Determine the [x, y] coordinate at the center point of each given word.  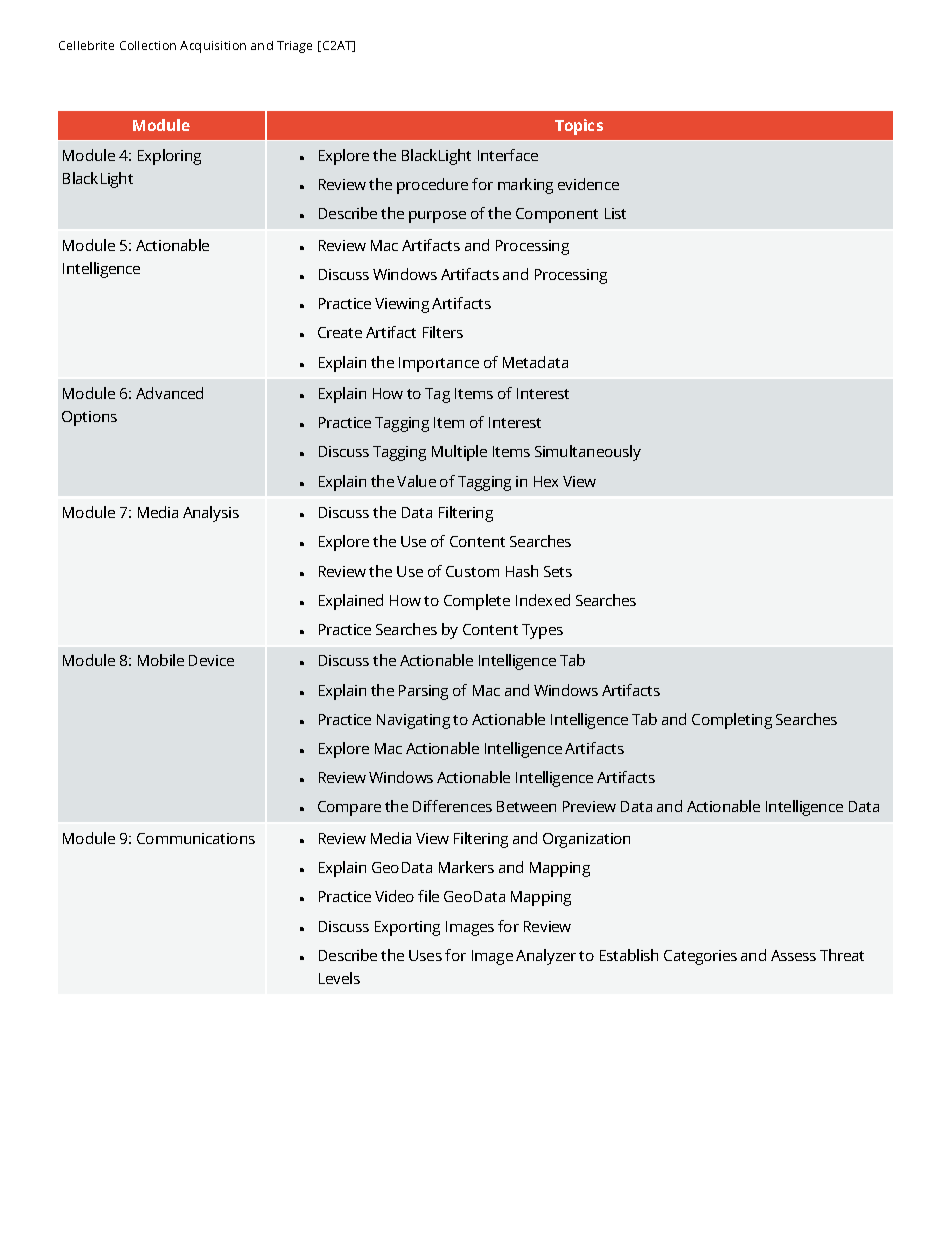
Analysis [211, 514]
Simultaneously [588, 453]
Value [416, 481]
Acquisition [213, 47]
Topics [579, 127]
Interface [508, 155]
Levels [339, 978]
